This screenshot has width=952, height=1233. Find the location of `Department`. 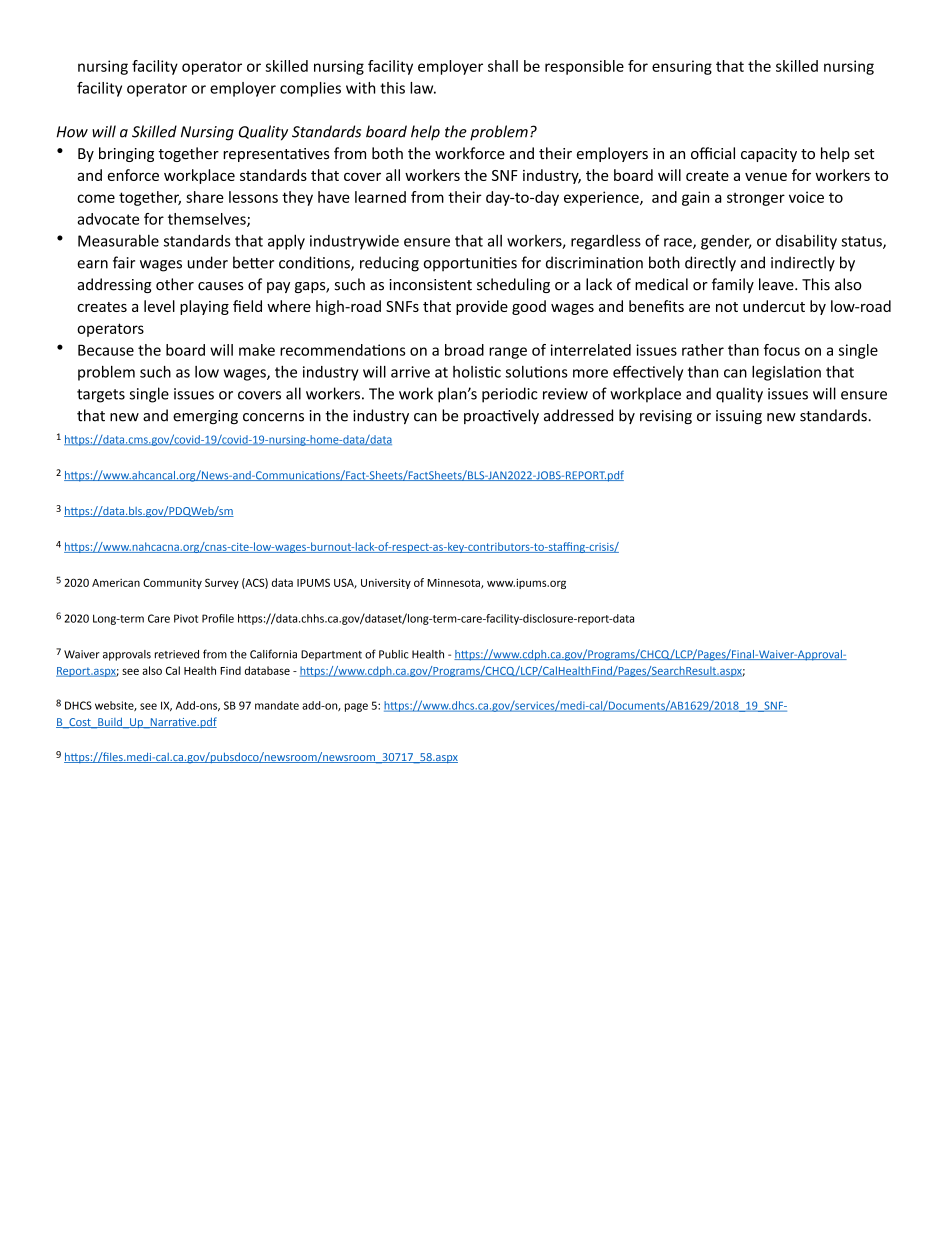

Department is located at coordinates (331, 655).
